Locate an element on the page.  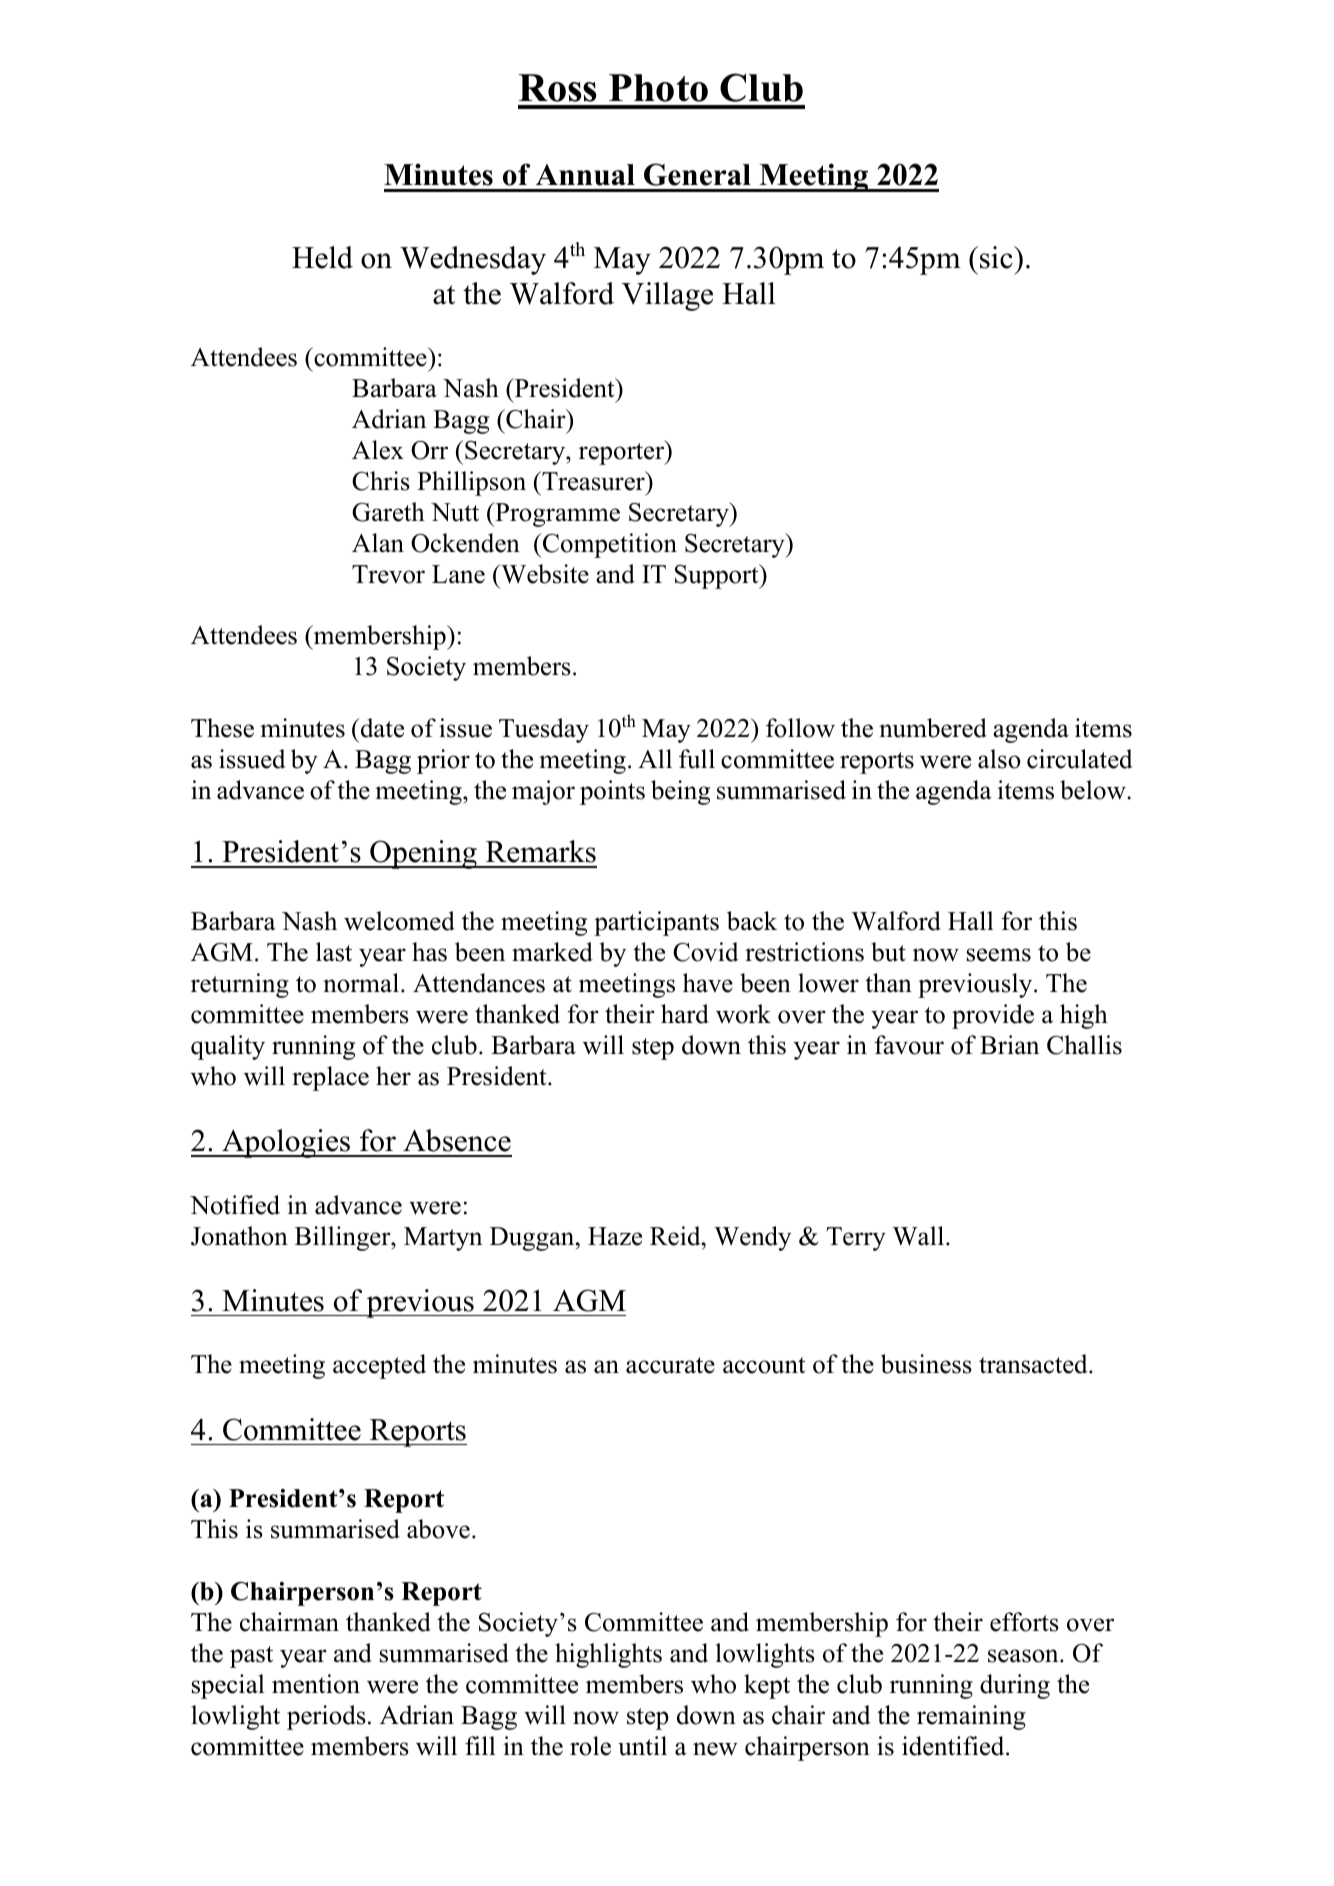
sic is located at coordinates (997, 257).
